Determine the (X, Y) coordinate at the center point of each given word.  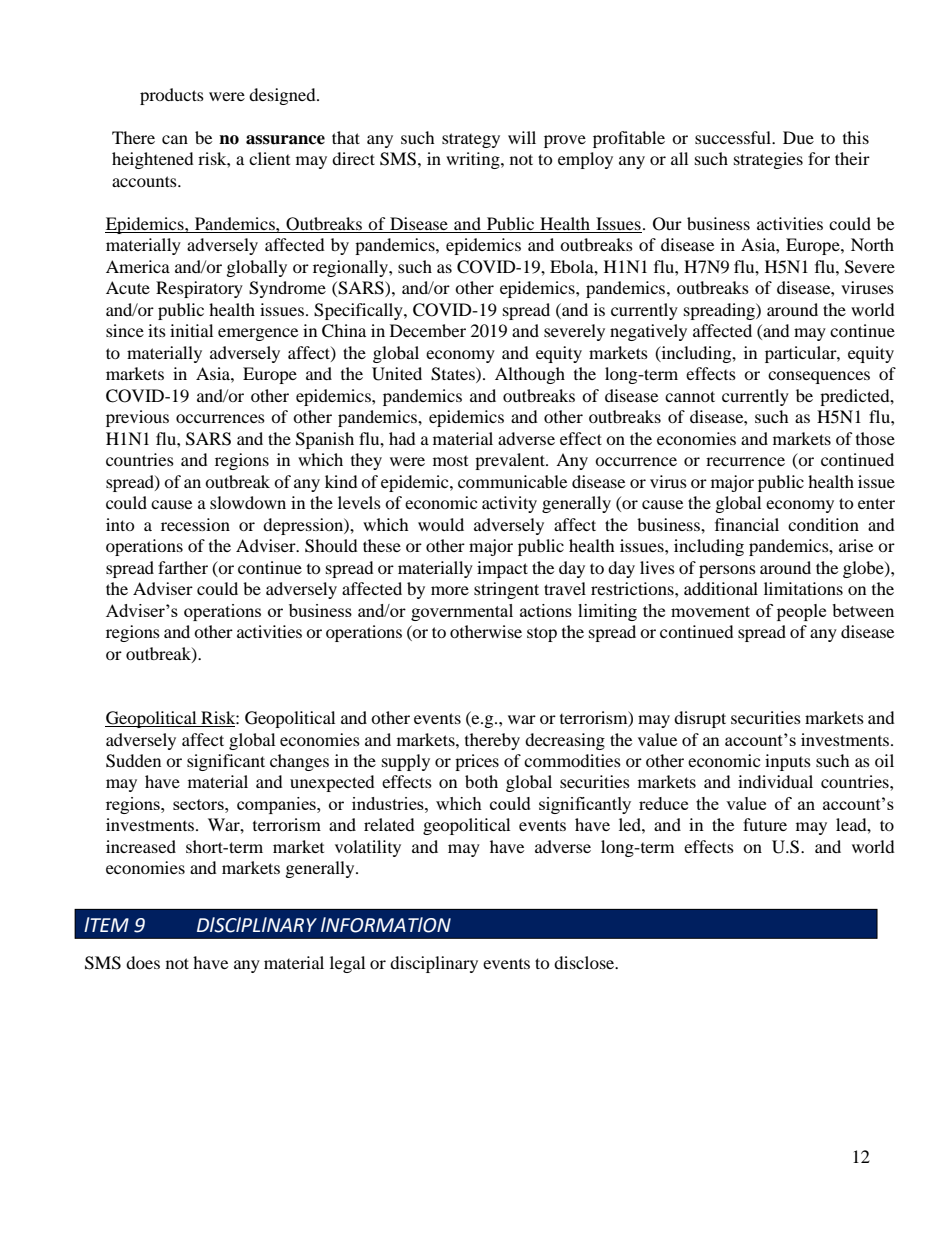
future (765, 824)
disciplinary (434, 964)
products (172, 96)
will (522, 137)
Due (798, 137)
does (143, 962)
